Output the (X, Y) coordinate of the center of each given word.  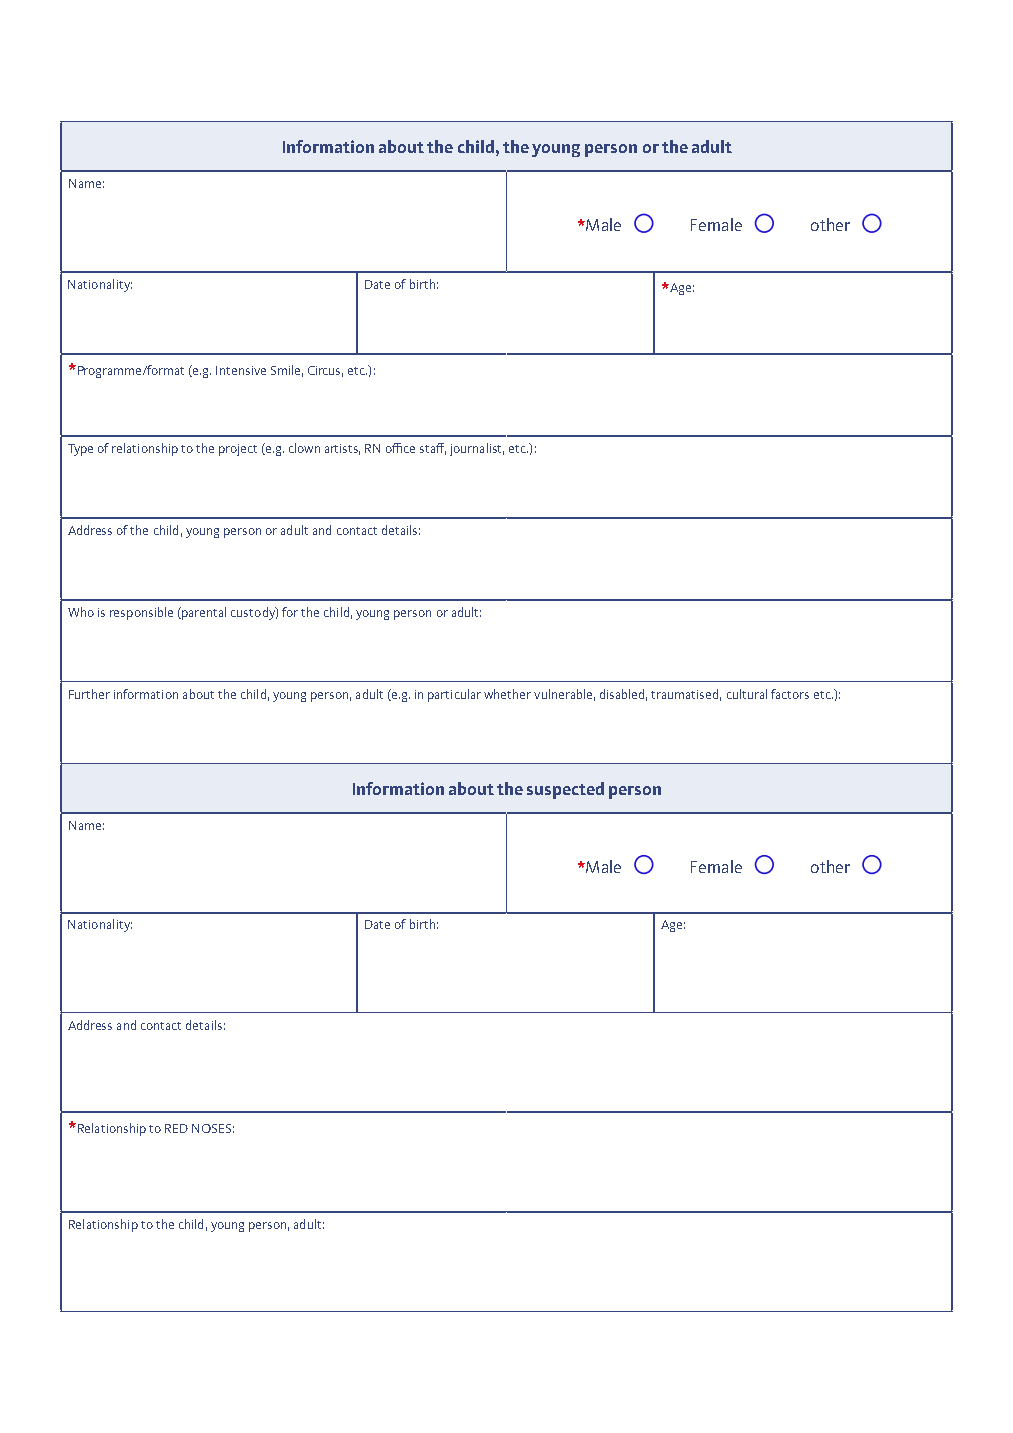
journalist (477, 449)
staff (433, 449)
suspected (565, 790)
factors (790, 694)
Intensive (241, 370)
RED (176, 1128)
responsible (141, 613)
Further (89, 694)
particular (454, 695)
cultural (747, 694)
